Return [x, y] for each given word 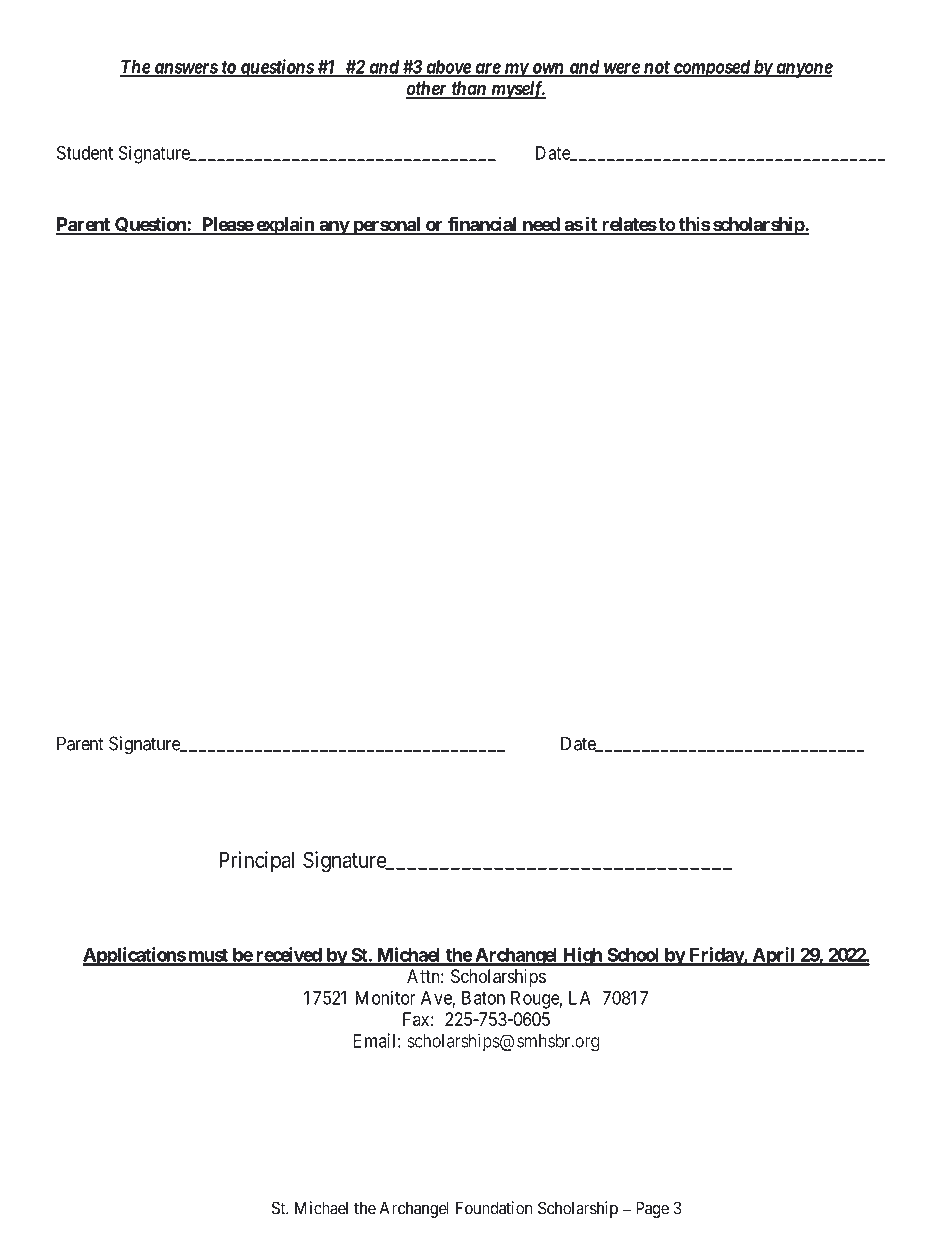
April [773, 956]
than [468, 89]
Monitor [386, 997]
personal [387, 226]
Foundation [494, 1208]
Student [85, 152]
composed [711, 69]
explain [285, 226]
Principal [256, 862]
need [540, 225]
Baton [483, 998]
